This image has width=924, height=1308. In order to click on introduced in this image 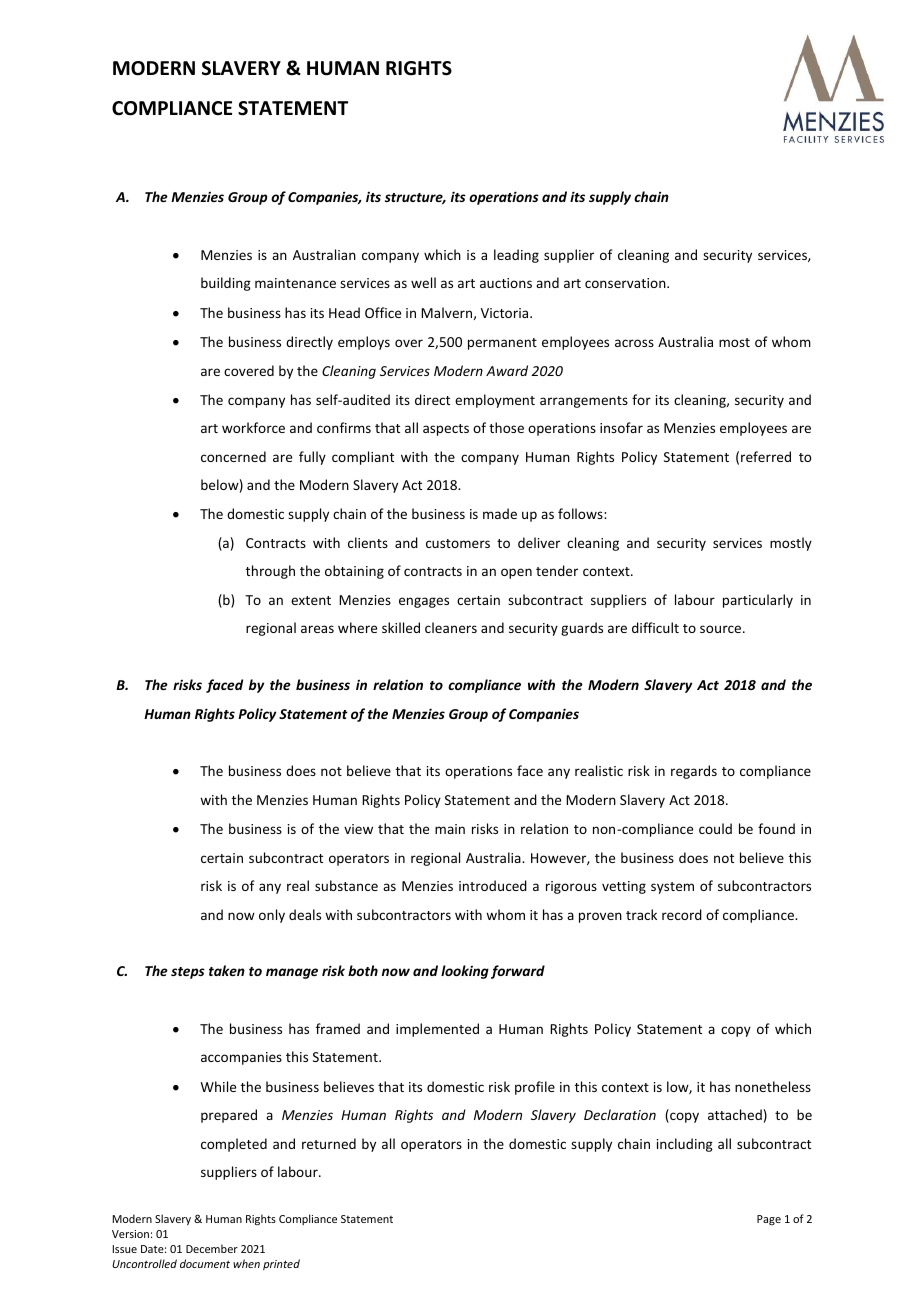, I will do `click(493, 885)`.
